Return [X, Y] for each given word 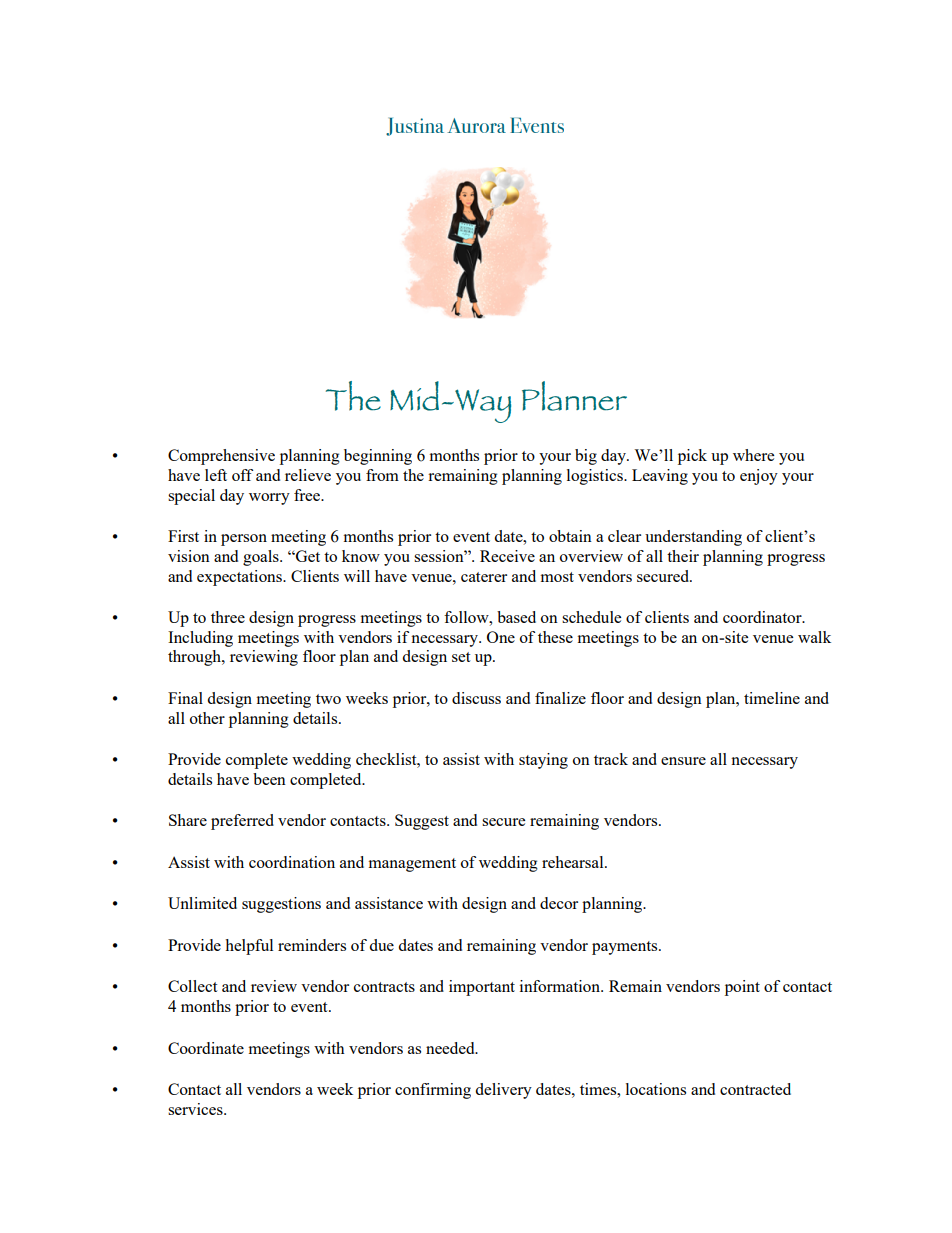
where [753, 455]
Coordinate [206, 1048]
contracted [755, 1089]
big [586, 457]
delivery [503, 1091]
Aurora [476, 125]
